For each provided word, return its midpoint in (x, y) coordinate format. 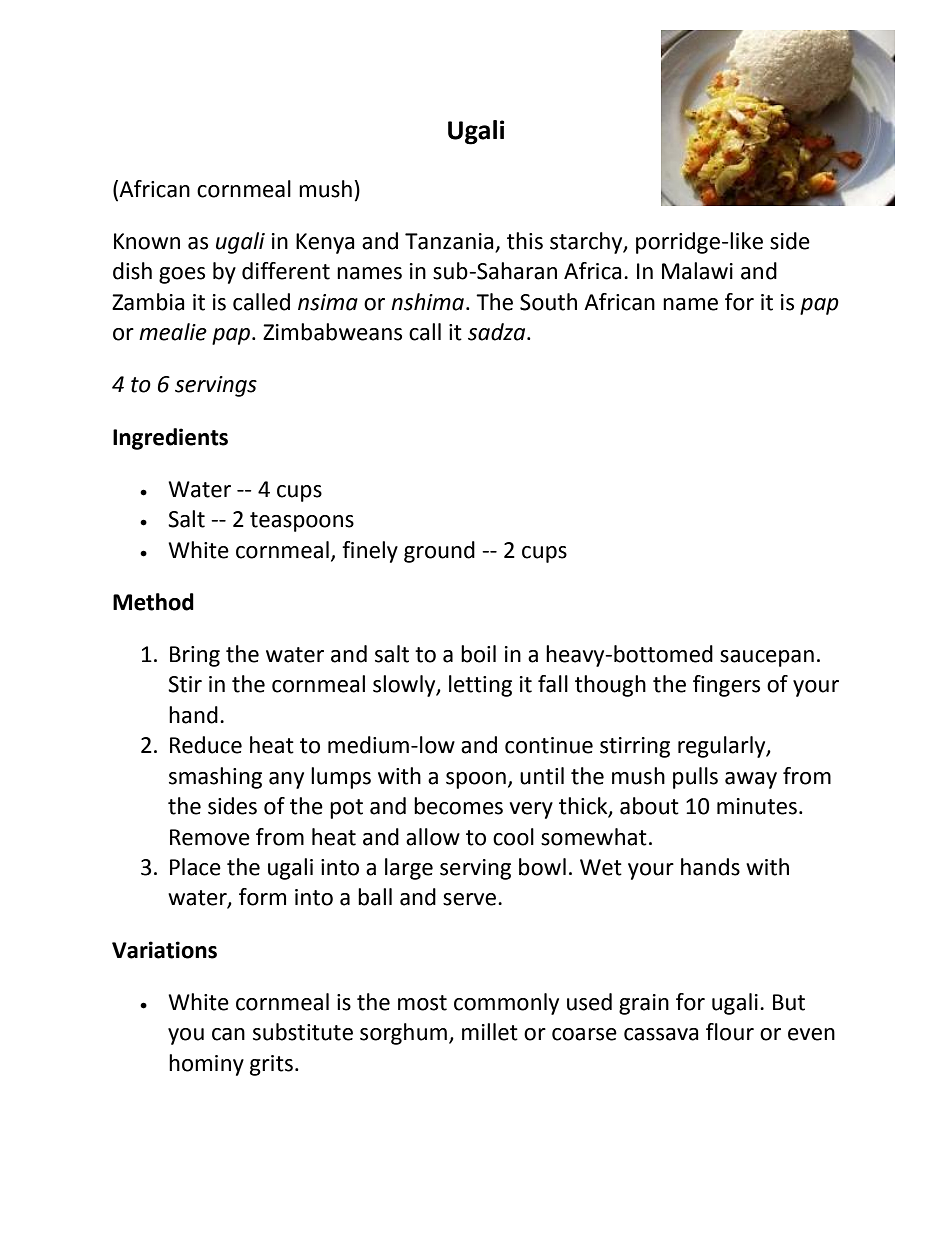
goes (182, 275)
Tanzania (450, 242)
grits (271, 1065)
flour (730, 1032)
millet (490, 1032)
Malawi (697, 271)
